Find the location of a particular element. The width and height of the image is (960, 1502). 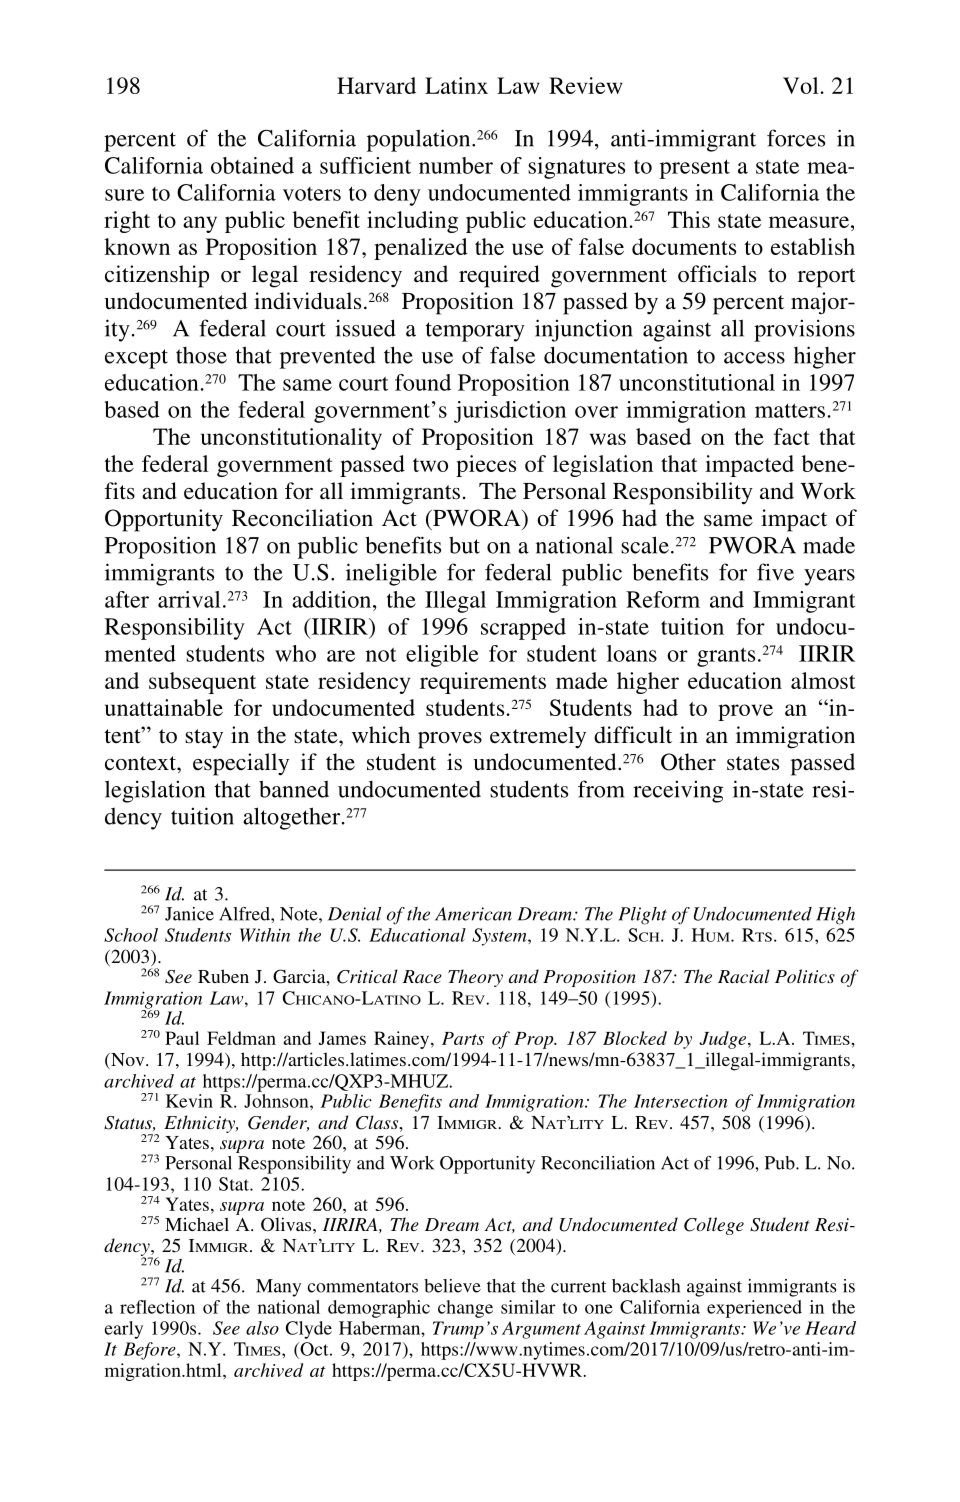

experienced is located at coordinates (754, 1309).
